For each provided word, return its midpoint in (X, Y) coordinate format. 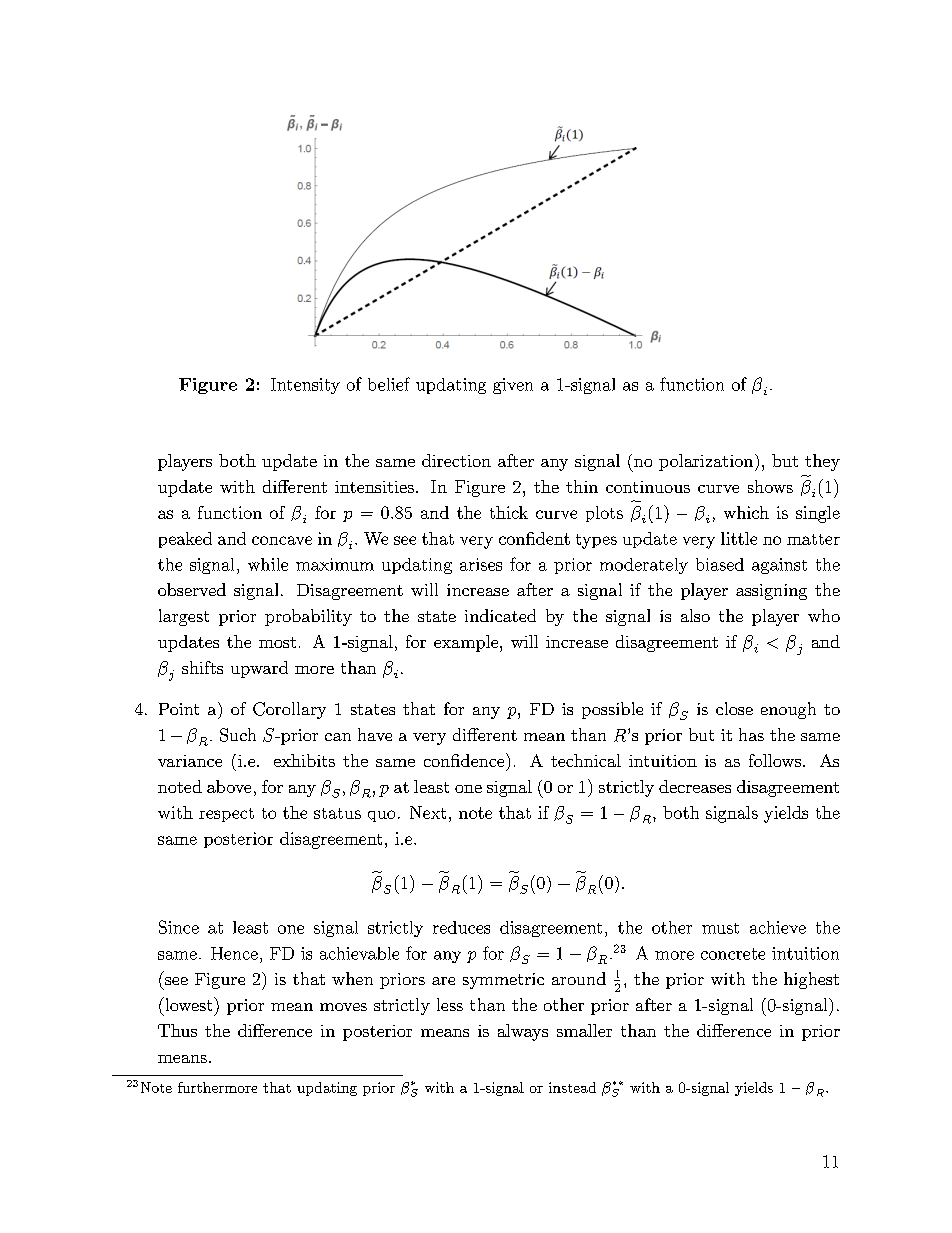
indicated (500, 615)
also (695, 615)
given (513, 386)
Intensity (305, 386)
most (277, 642)
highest (811, 980)
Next (428, 812)
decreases (695, 786)
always (523, 1032)
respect (226, 815)
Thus (177, 1030)
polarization (707, 462)
